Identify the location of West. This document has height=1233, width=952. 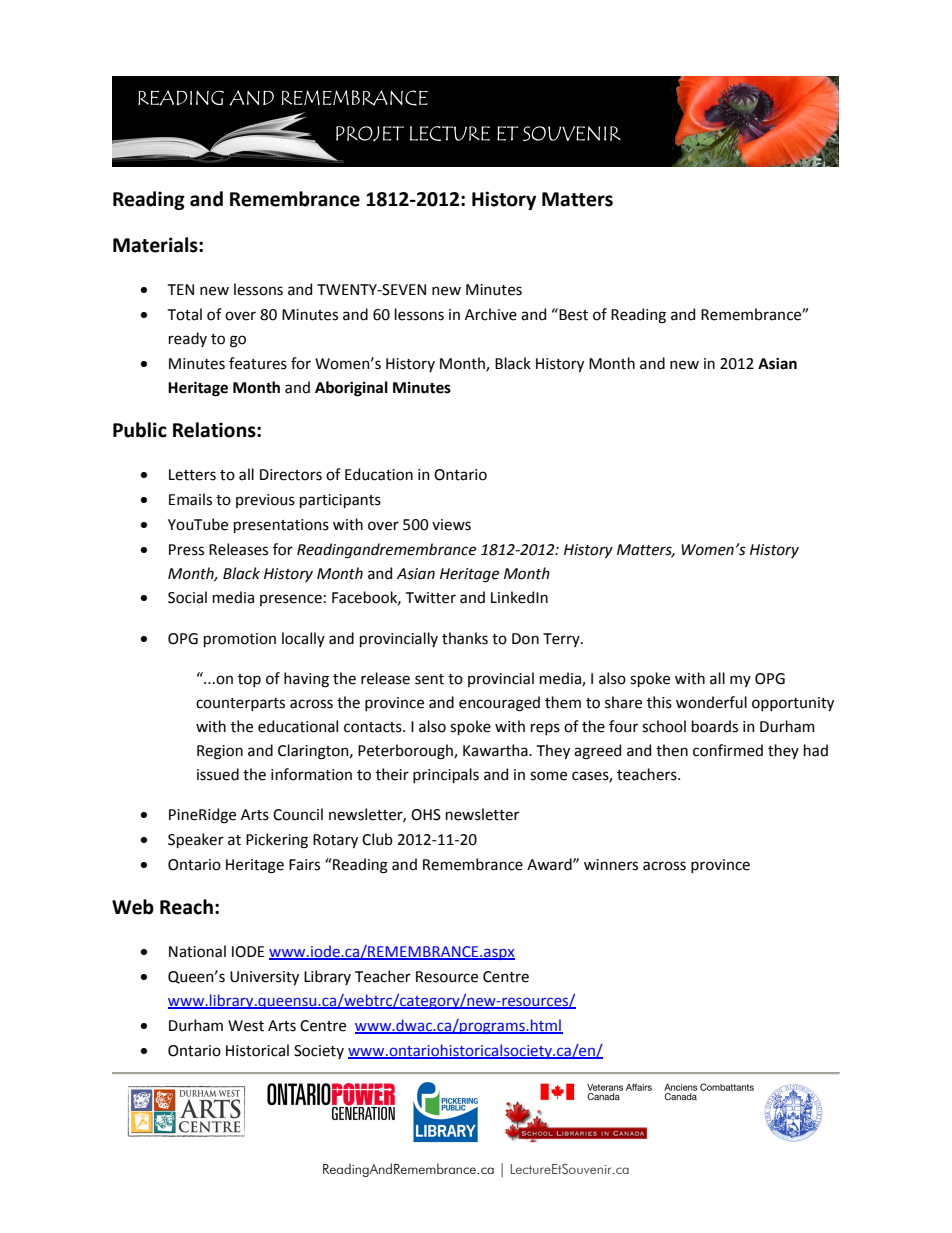
(246, 1026).
